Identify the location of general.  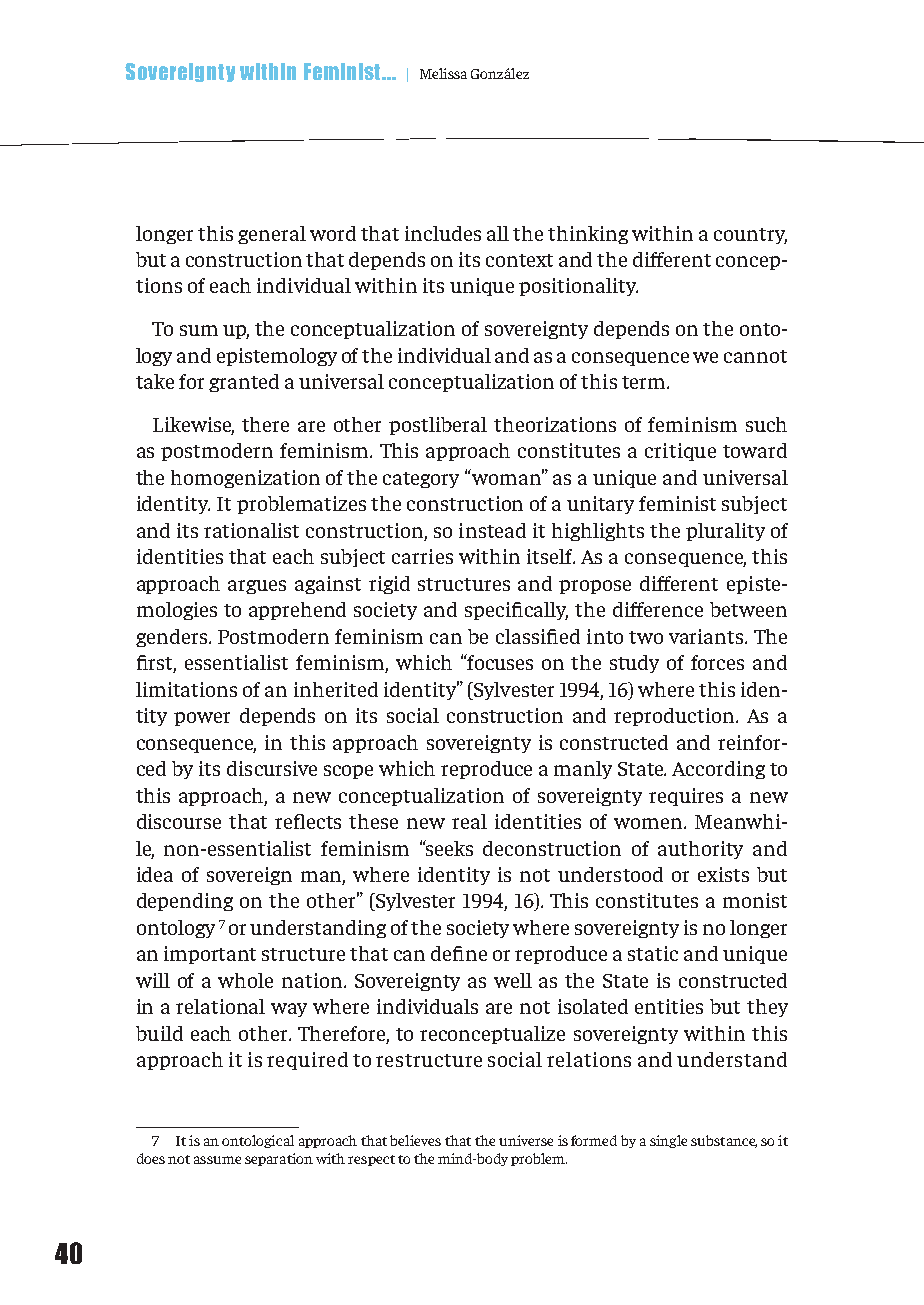
(272, 235).
